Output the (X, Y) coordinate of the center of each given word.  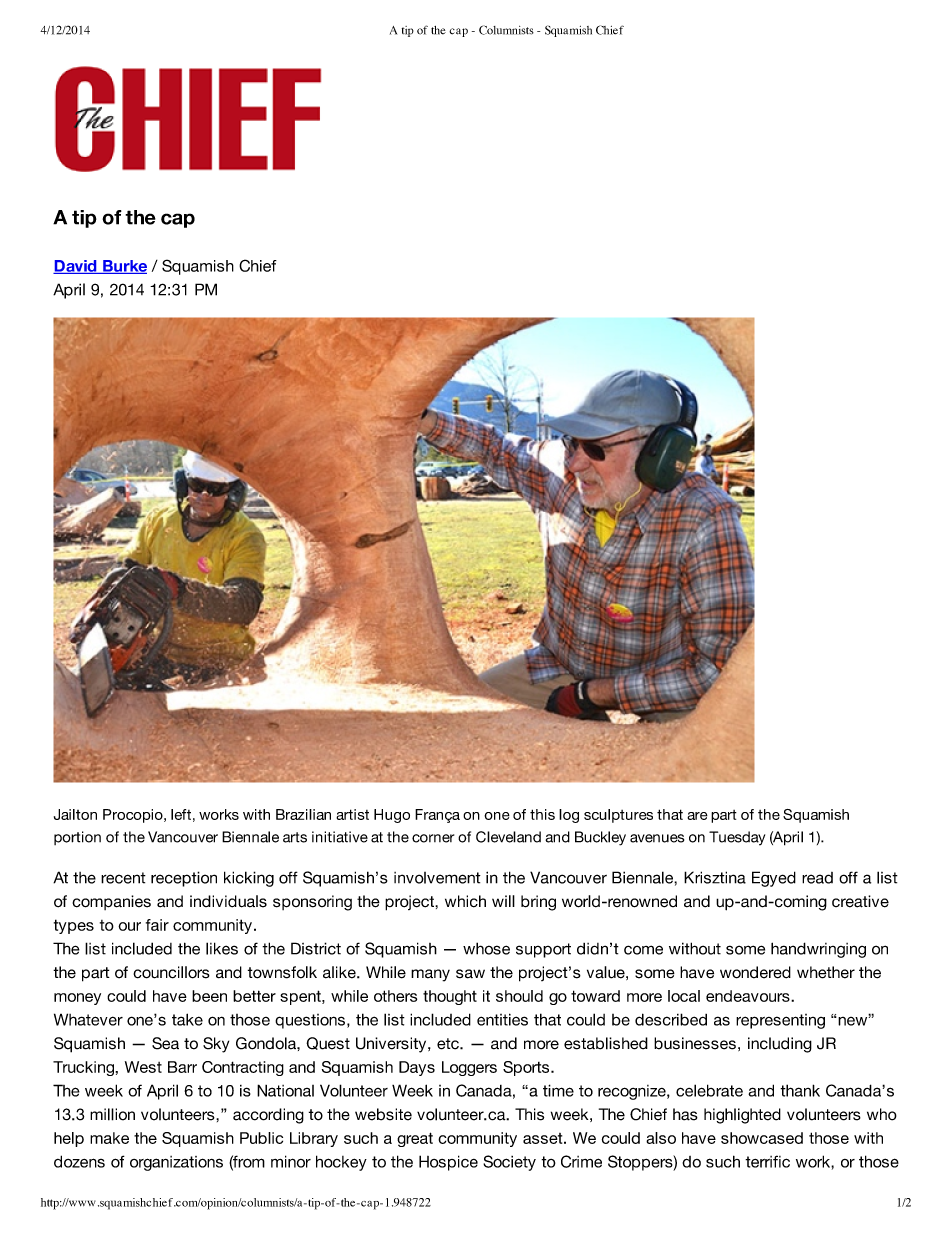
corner (433, 838)
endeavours (749, 996)
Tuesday (737, 838)
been (209, 996)
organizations (176, 1163)
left (181, 814)
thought (450, 997)
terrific (767, 1161)
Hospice (448, 1163)
